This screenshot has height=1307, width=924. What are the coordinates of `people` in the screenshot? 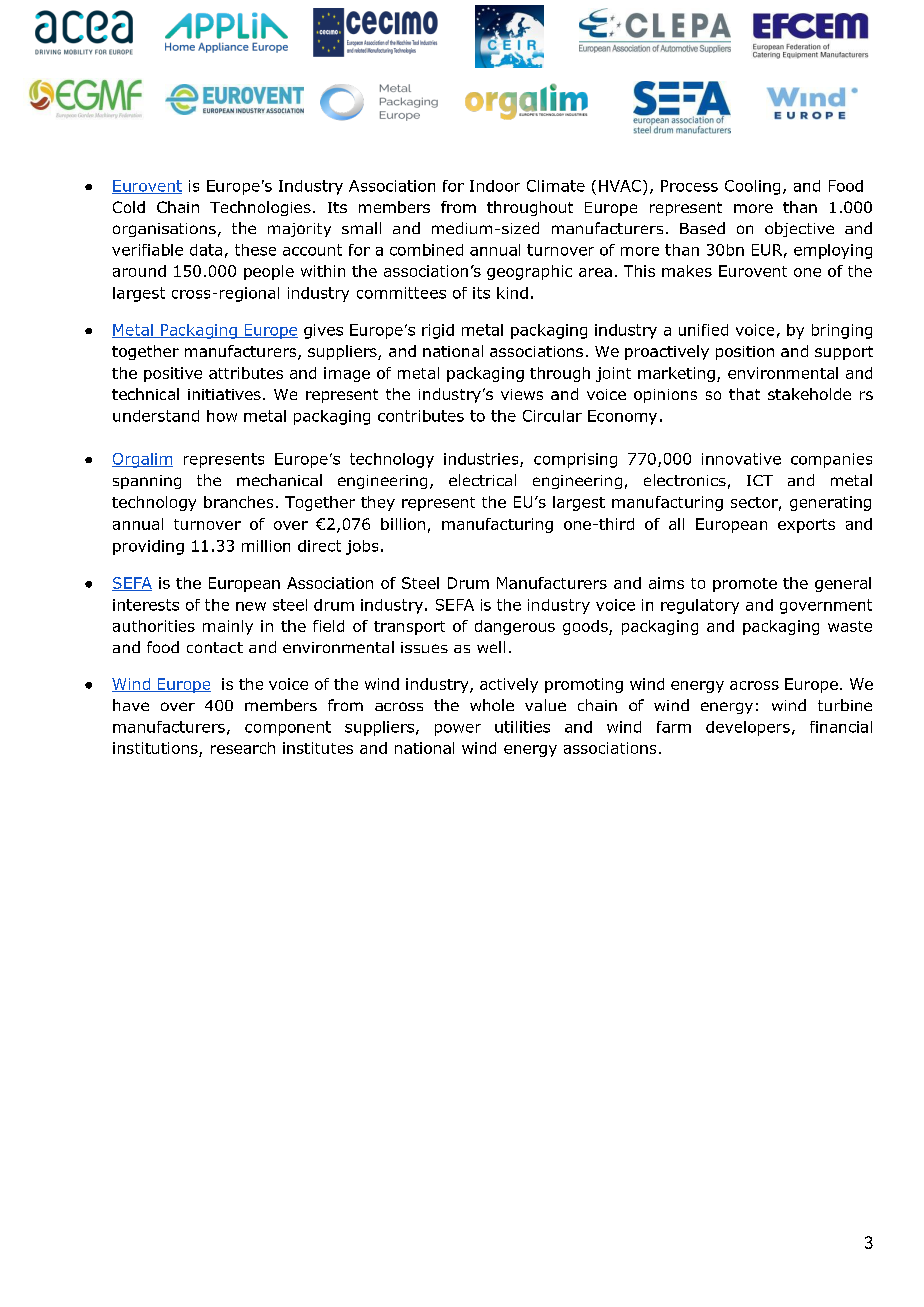 It's located at (269, 272).
